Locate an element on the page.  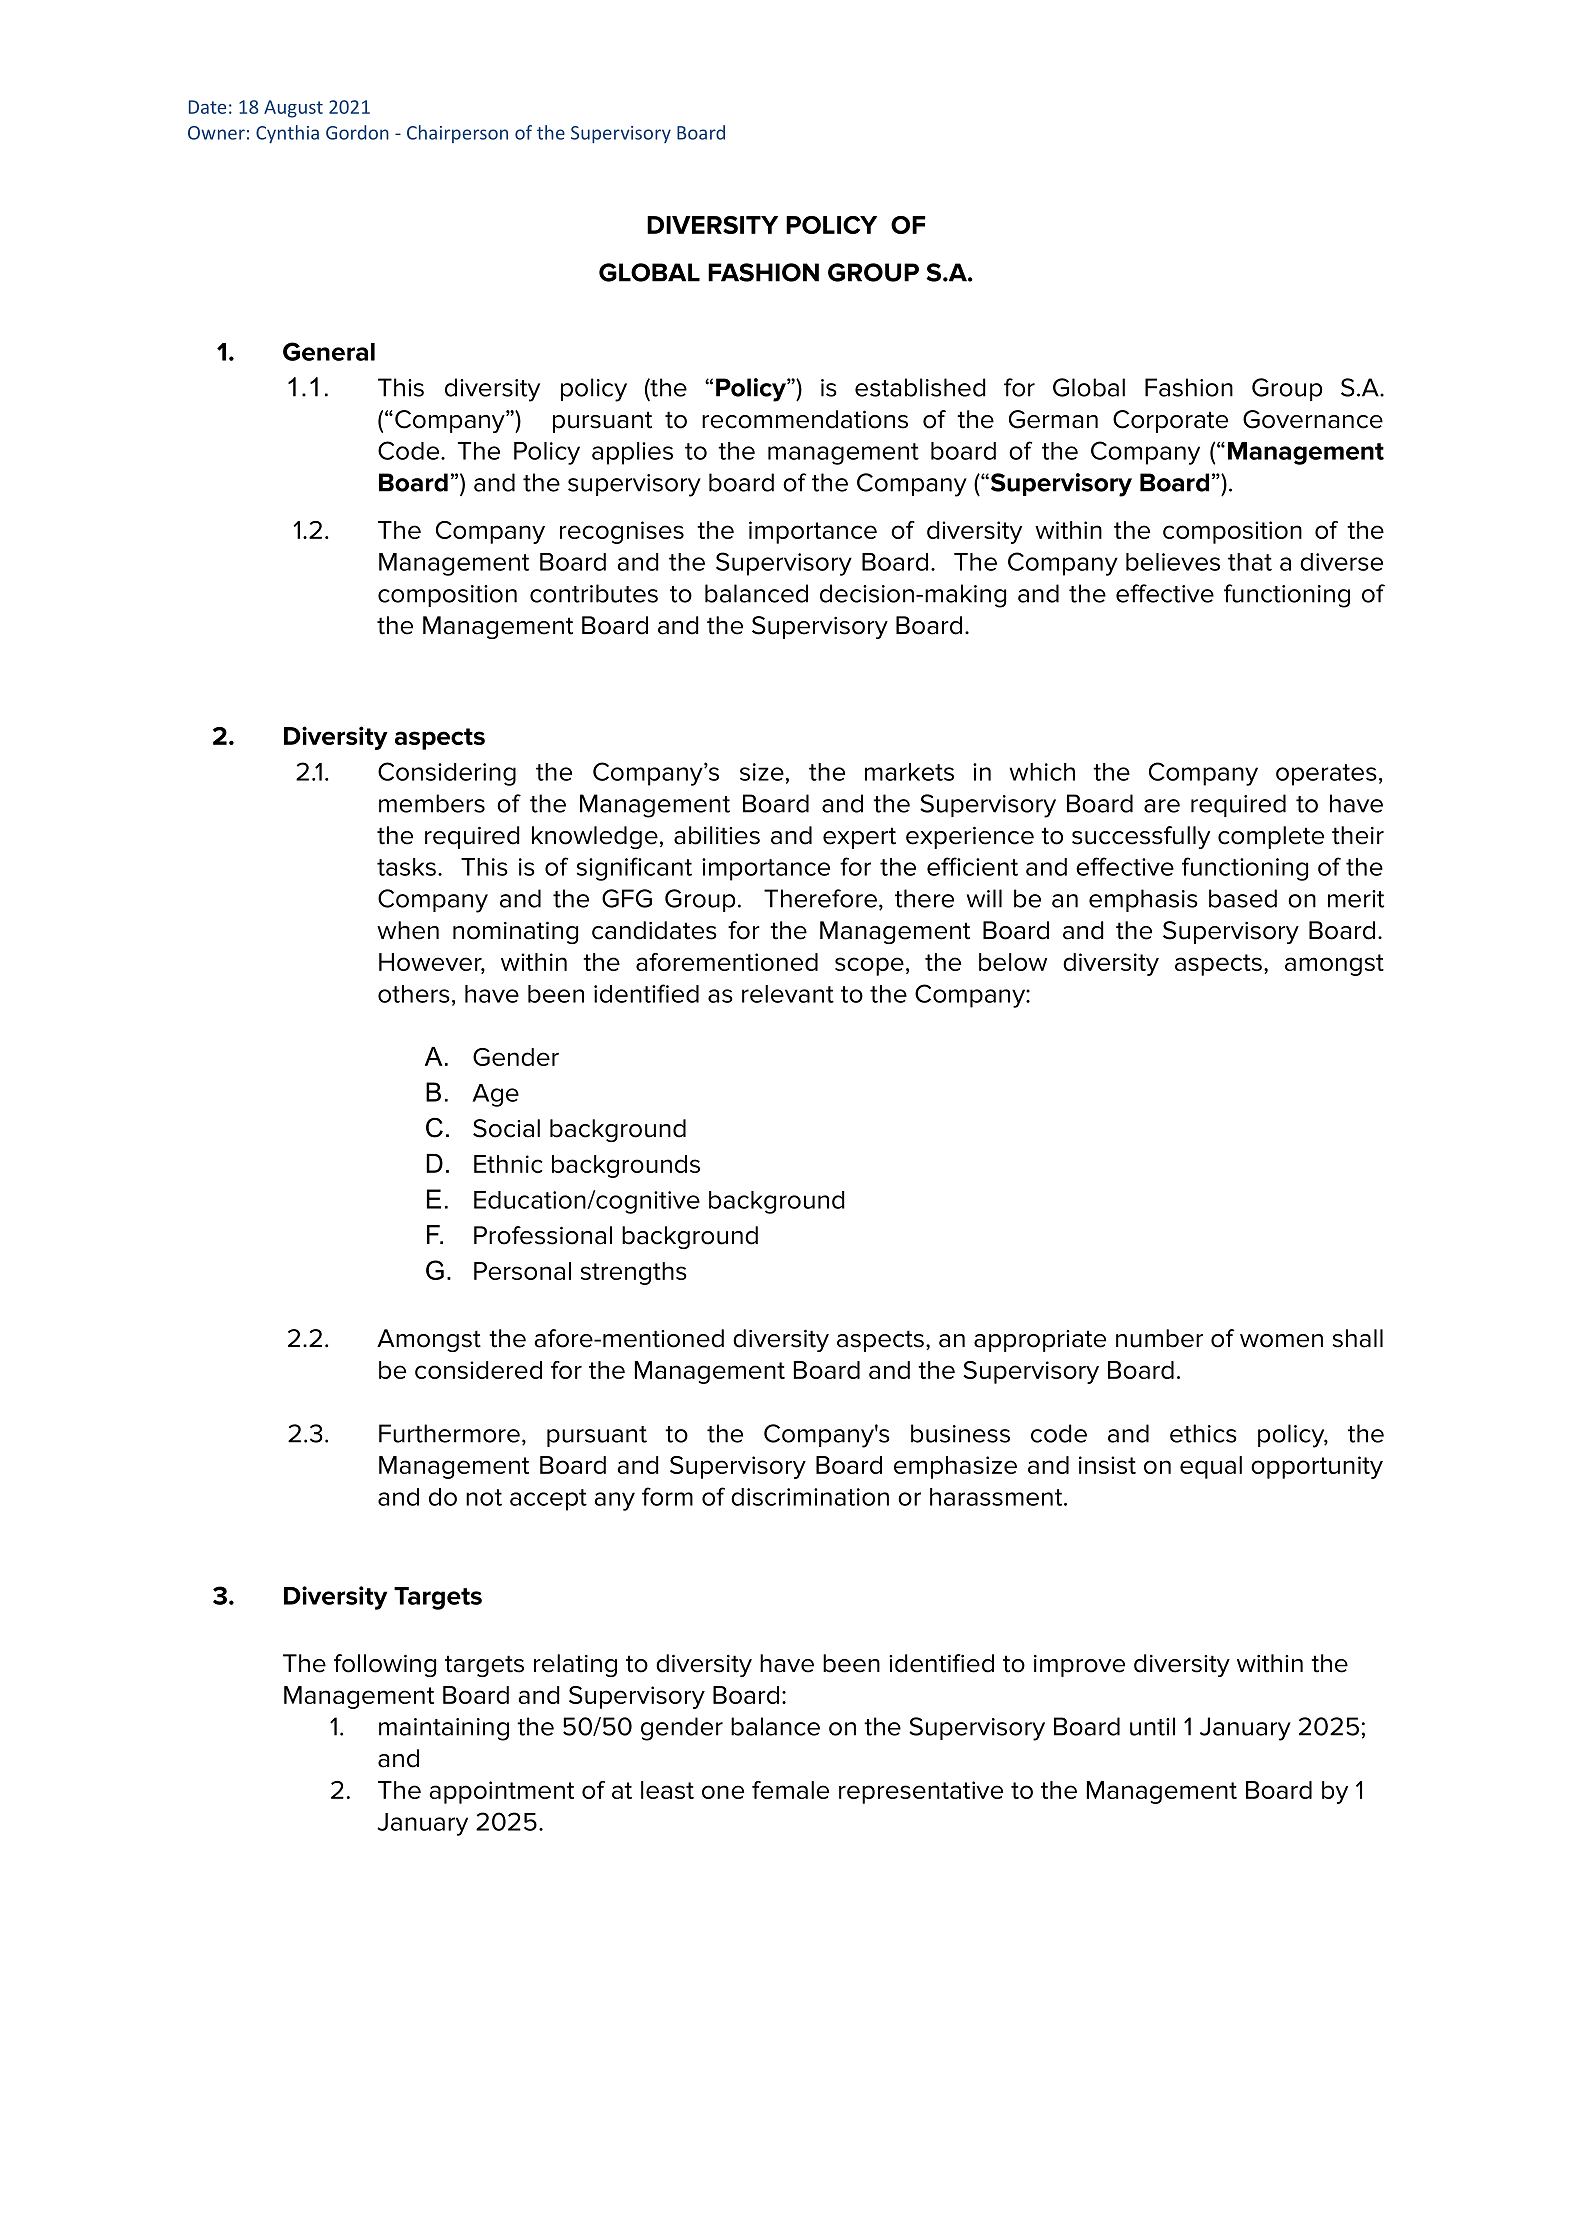
maintaining is located at coordinates (444, 1729).
